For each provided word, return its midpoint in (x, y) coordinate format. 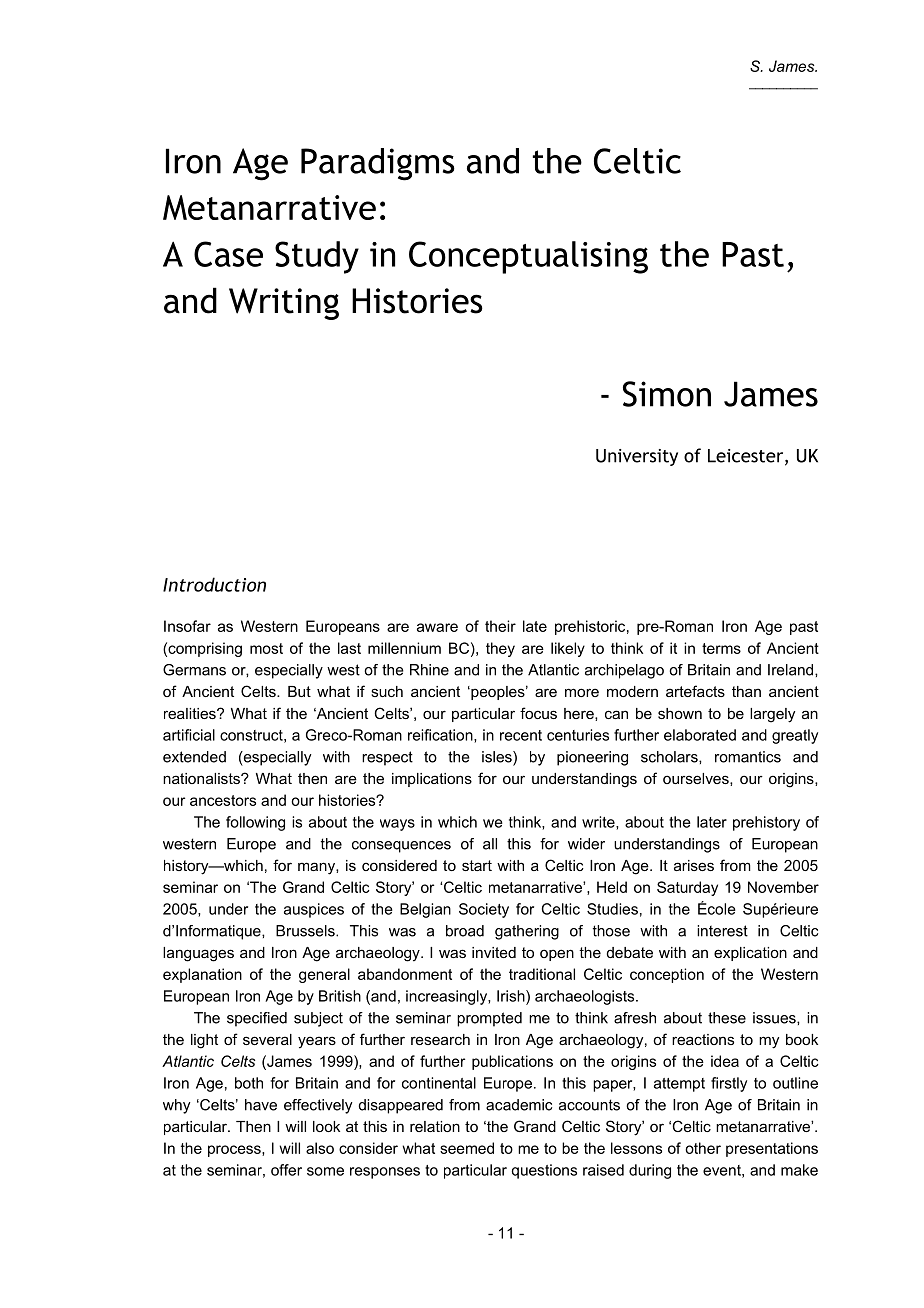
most (266, 648)
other (703, 1148)
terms (721, 648)
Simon (667, 394)
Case (228, 254)
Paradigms (378, 164)
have (261, 1105)
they (500, 649)
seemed (467, 1148)
